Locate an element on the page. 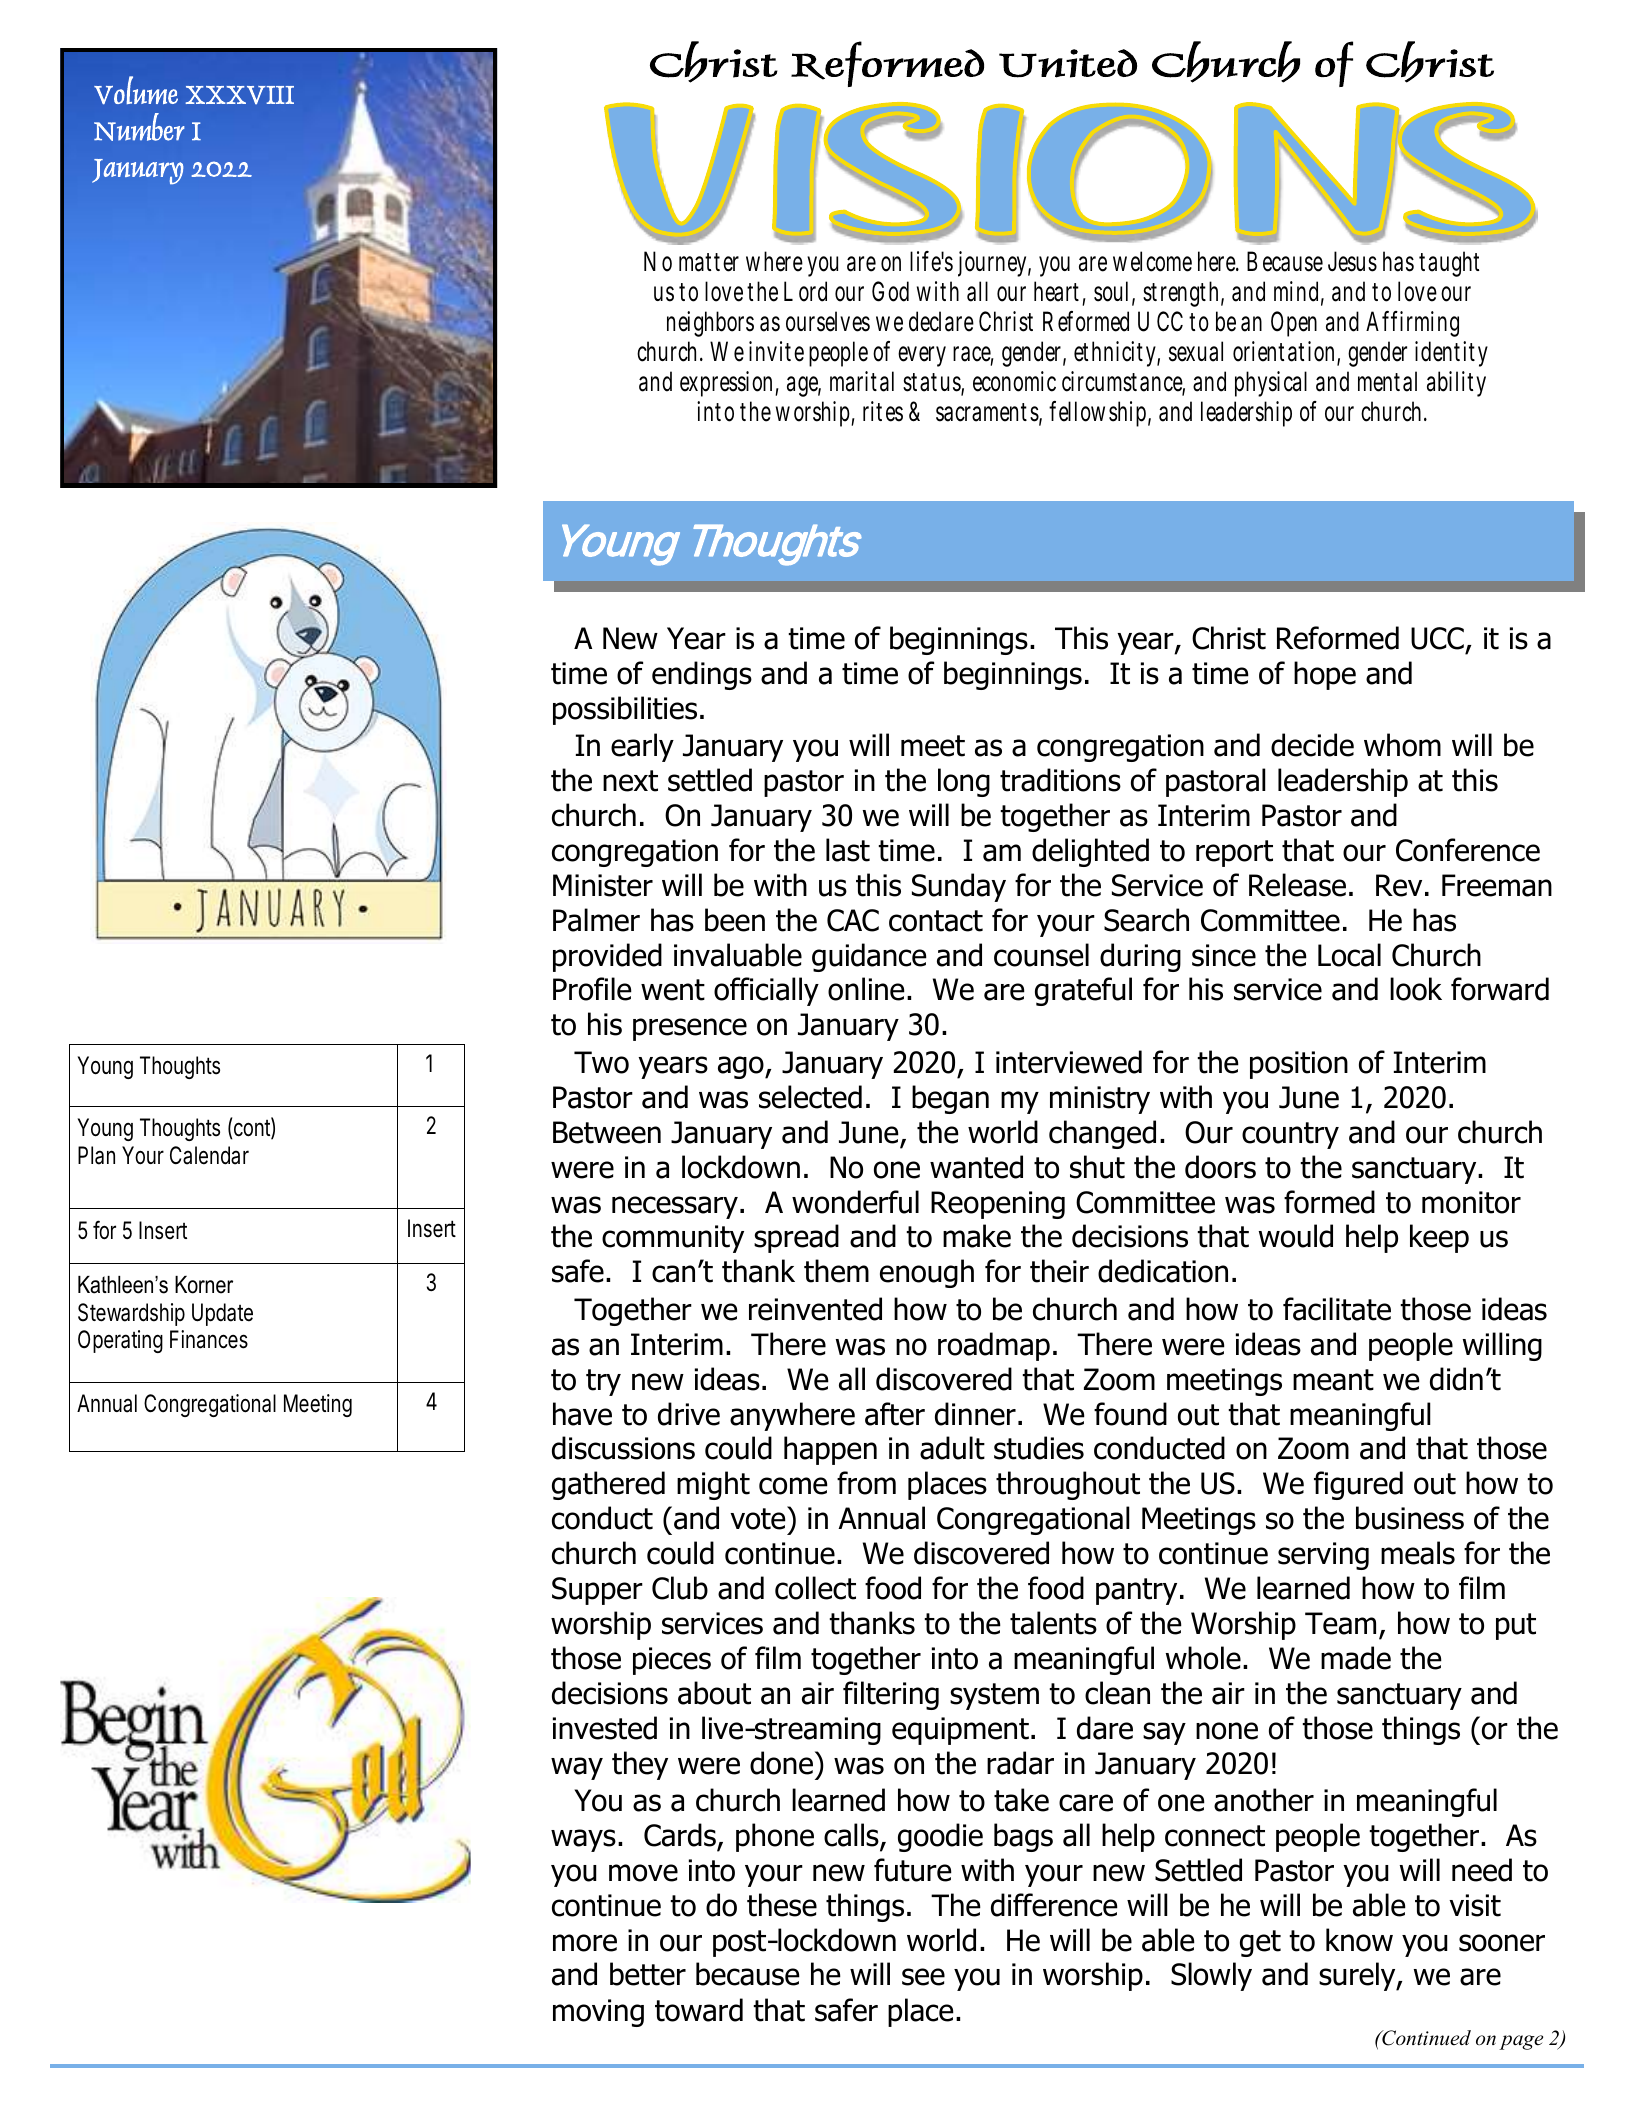 Image resolution: width=1631 pixels, height=2111 pixels. Plan is located at coordinates (96, 1155).
